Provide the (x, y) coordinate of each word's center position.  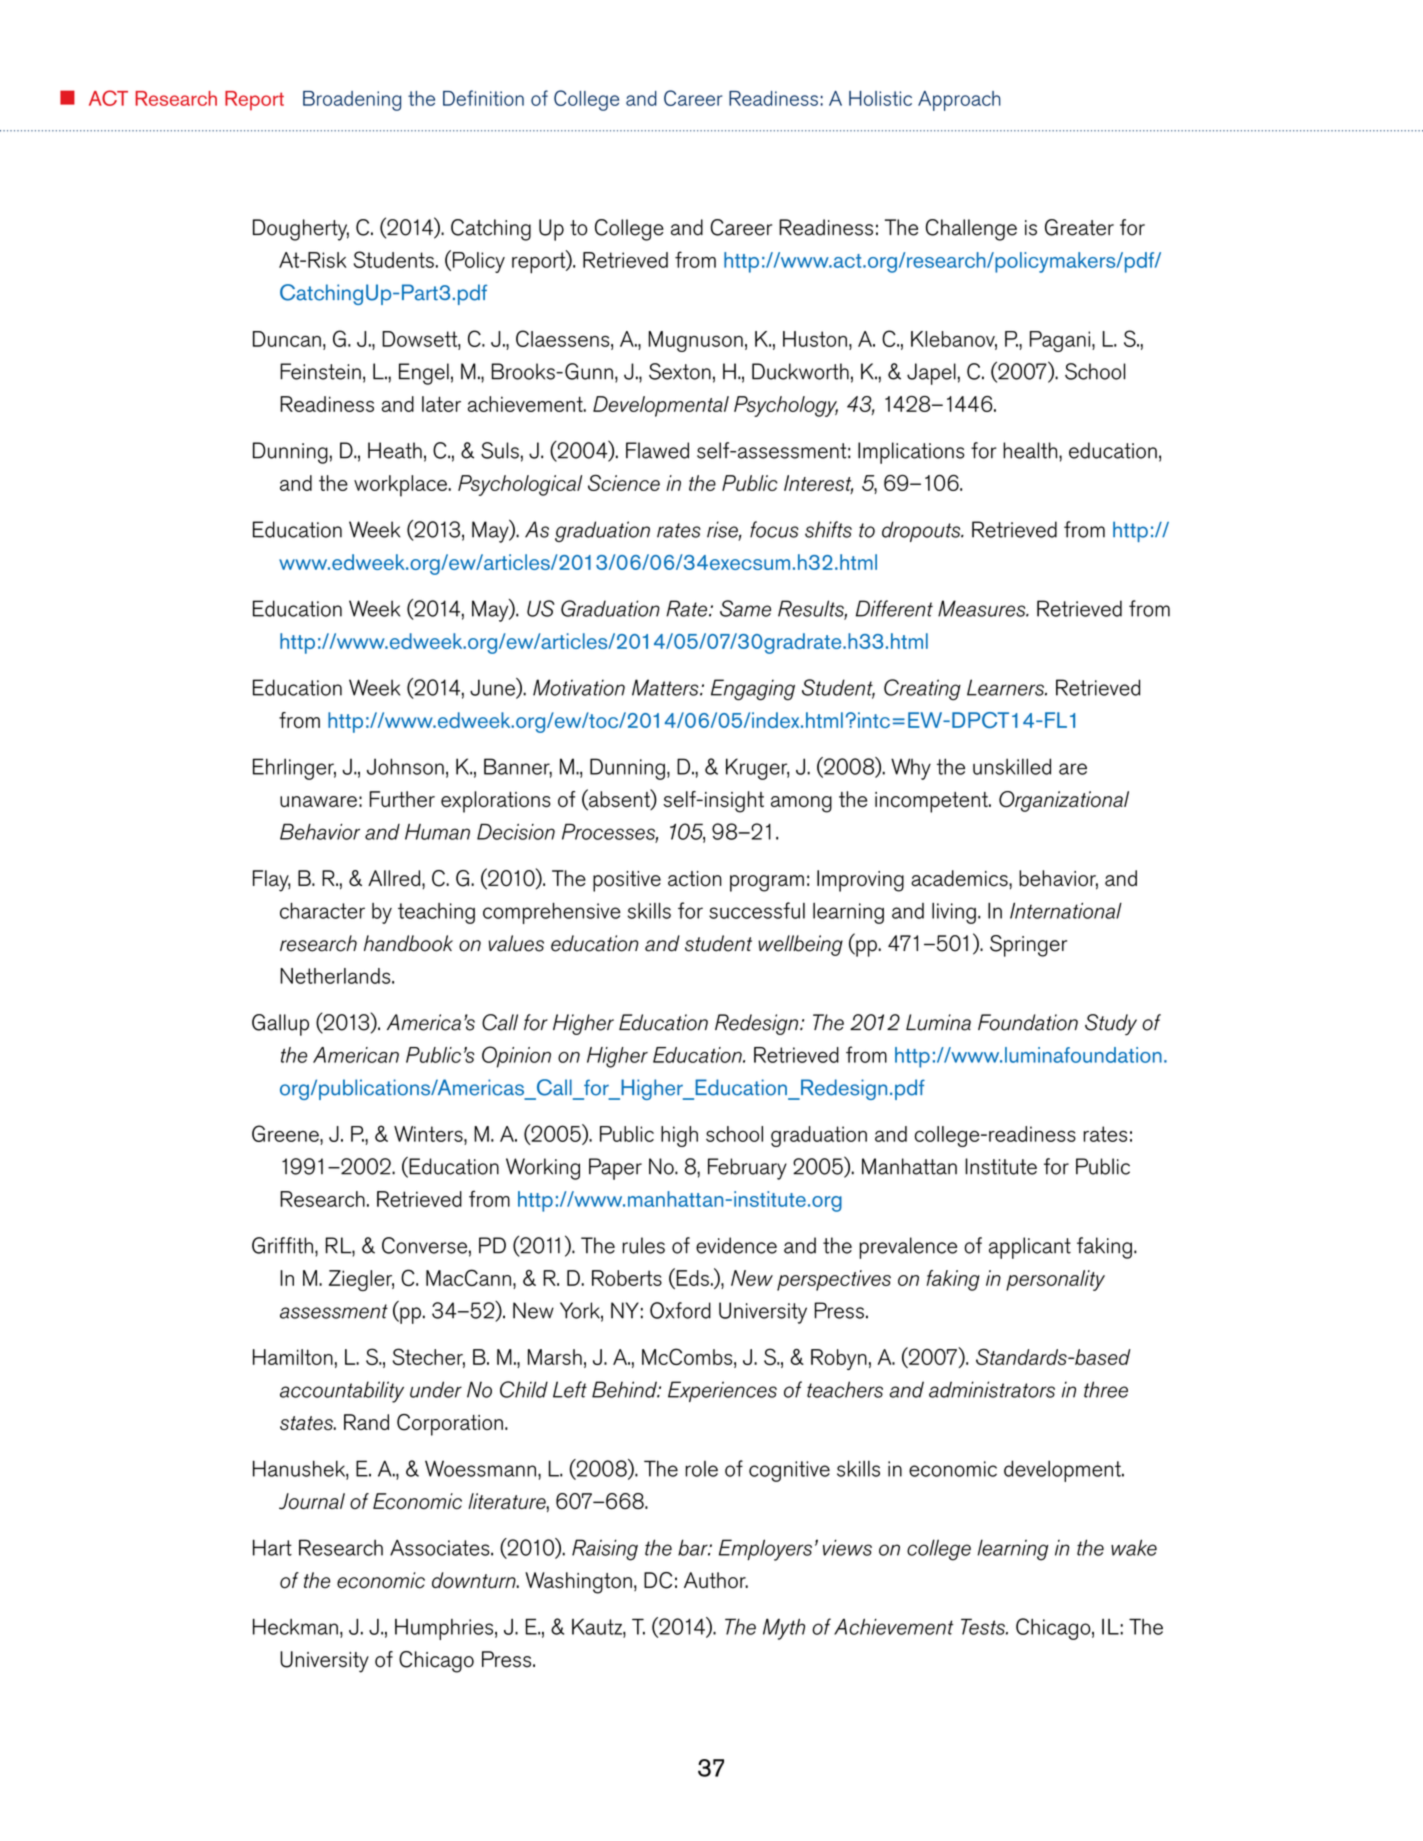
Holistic (880, 98)
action (695, 879)
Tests (984, 1626)
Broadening (352, 101)
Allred (394, 878)
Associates (441, 1547)
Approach (959, 101)
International (1066, 911)
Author (716, 1580)
